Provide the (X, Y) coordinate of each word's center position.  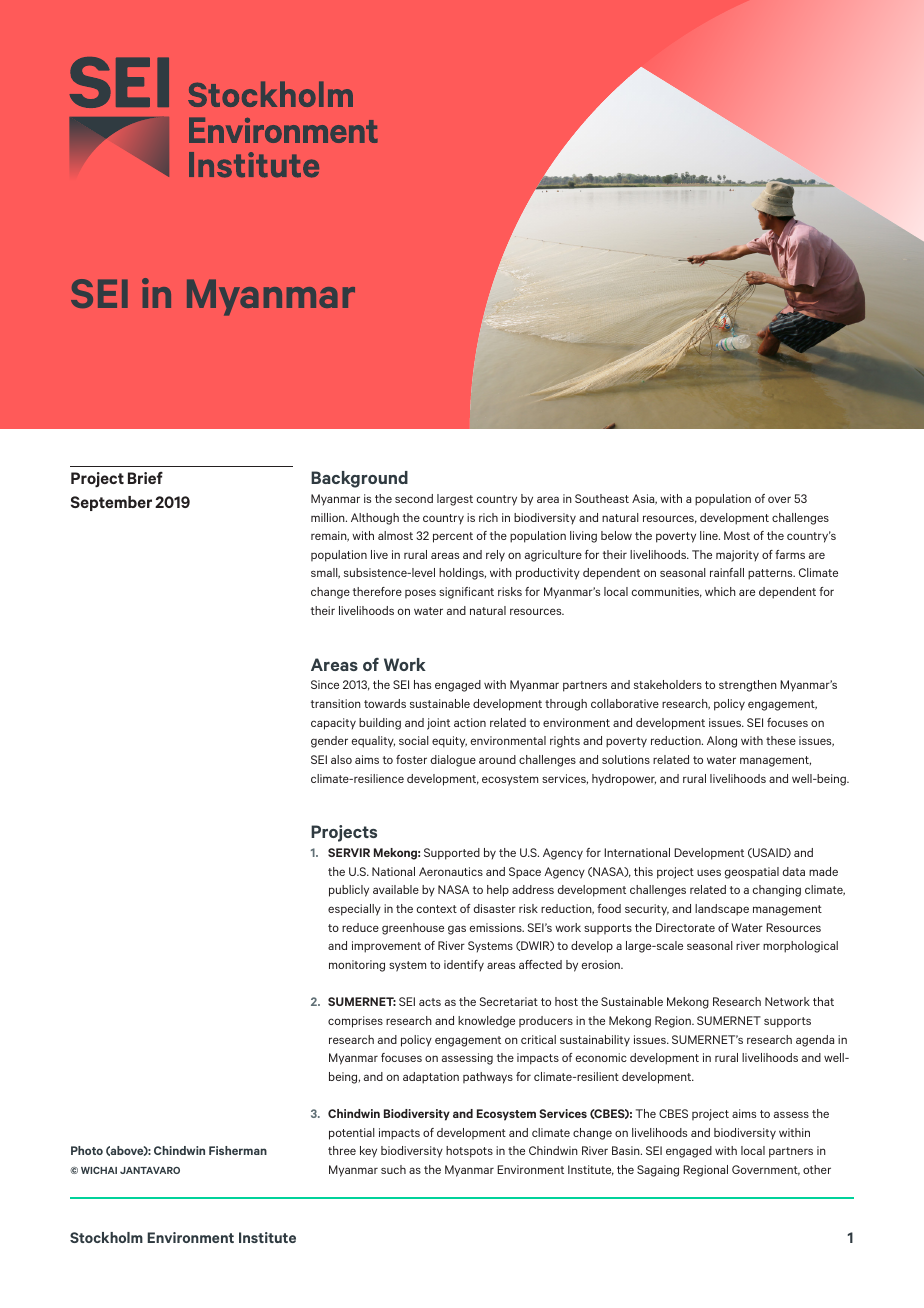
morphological (800, 947)
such (393, 1169)
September (111, 503)
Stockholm (106, 1237)
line (710, 535)
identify (464, 966)
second (414, 498)
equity (449, 742)
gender (329, 742)
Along (722, 742)
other (817, 1169)
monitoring (357, 966)
